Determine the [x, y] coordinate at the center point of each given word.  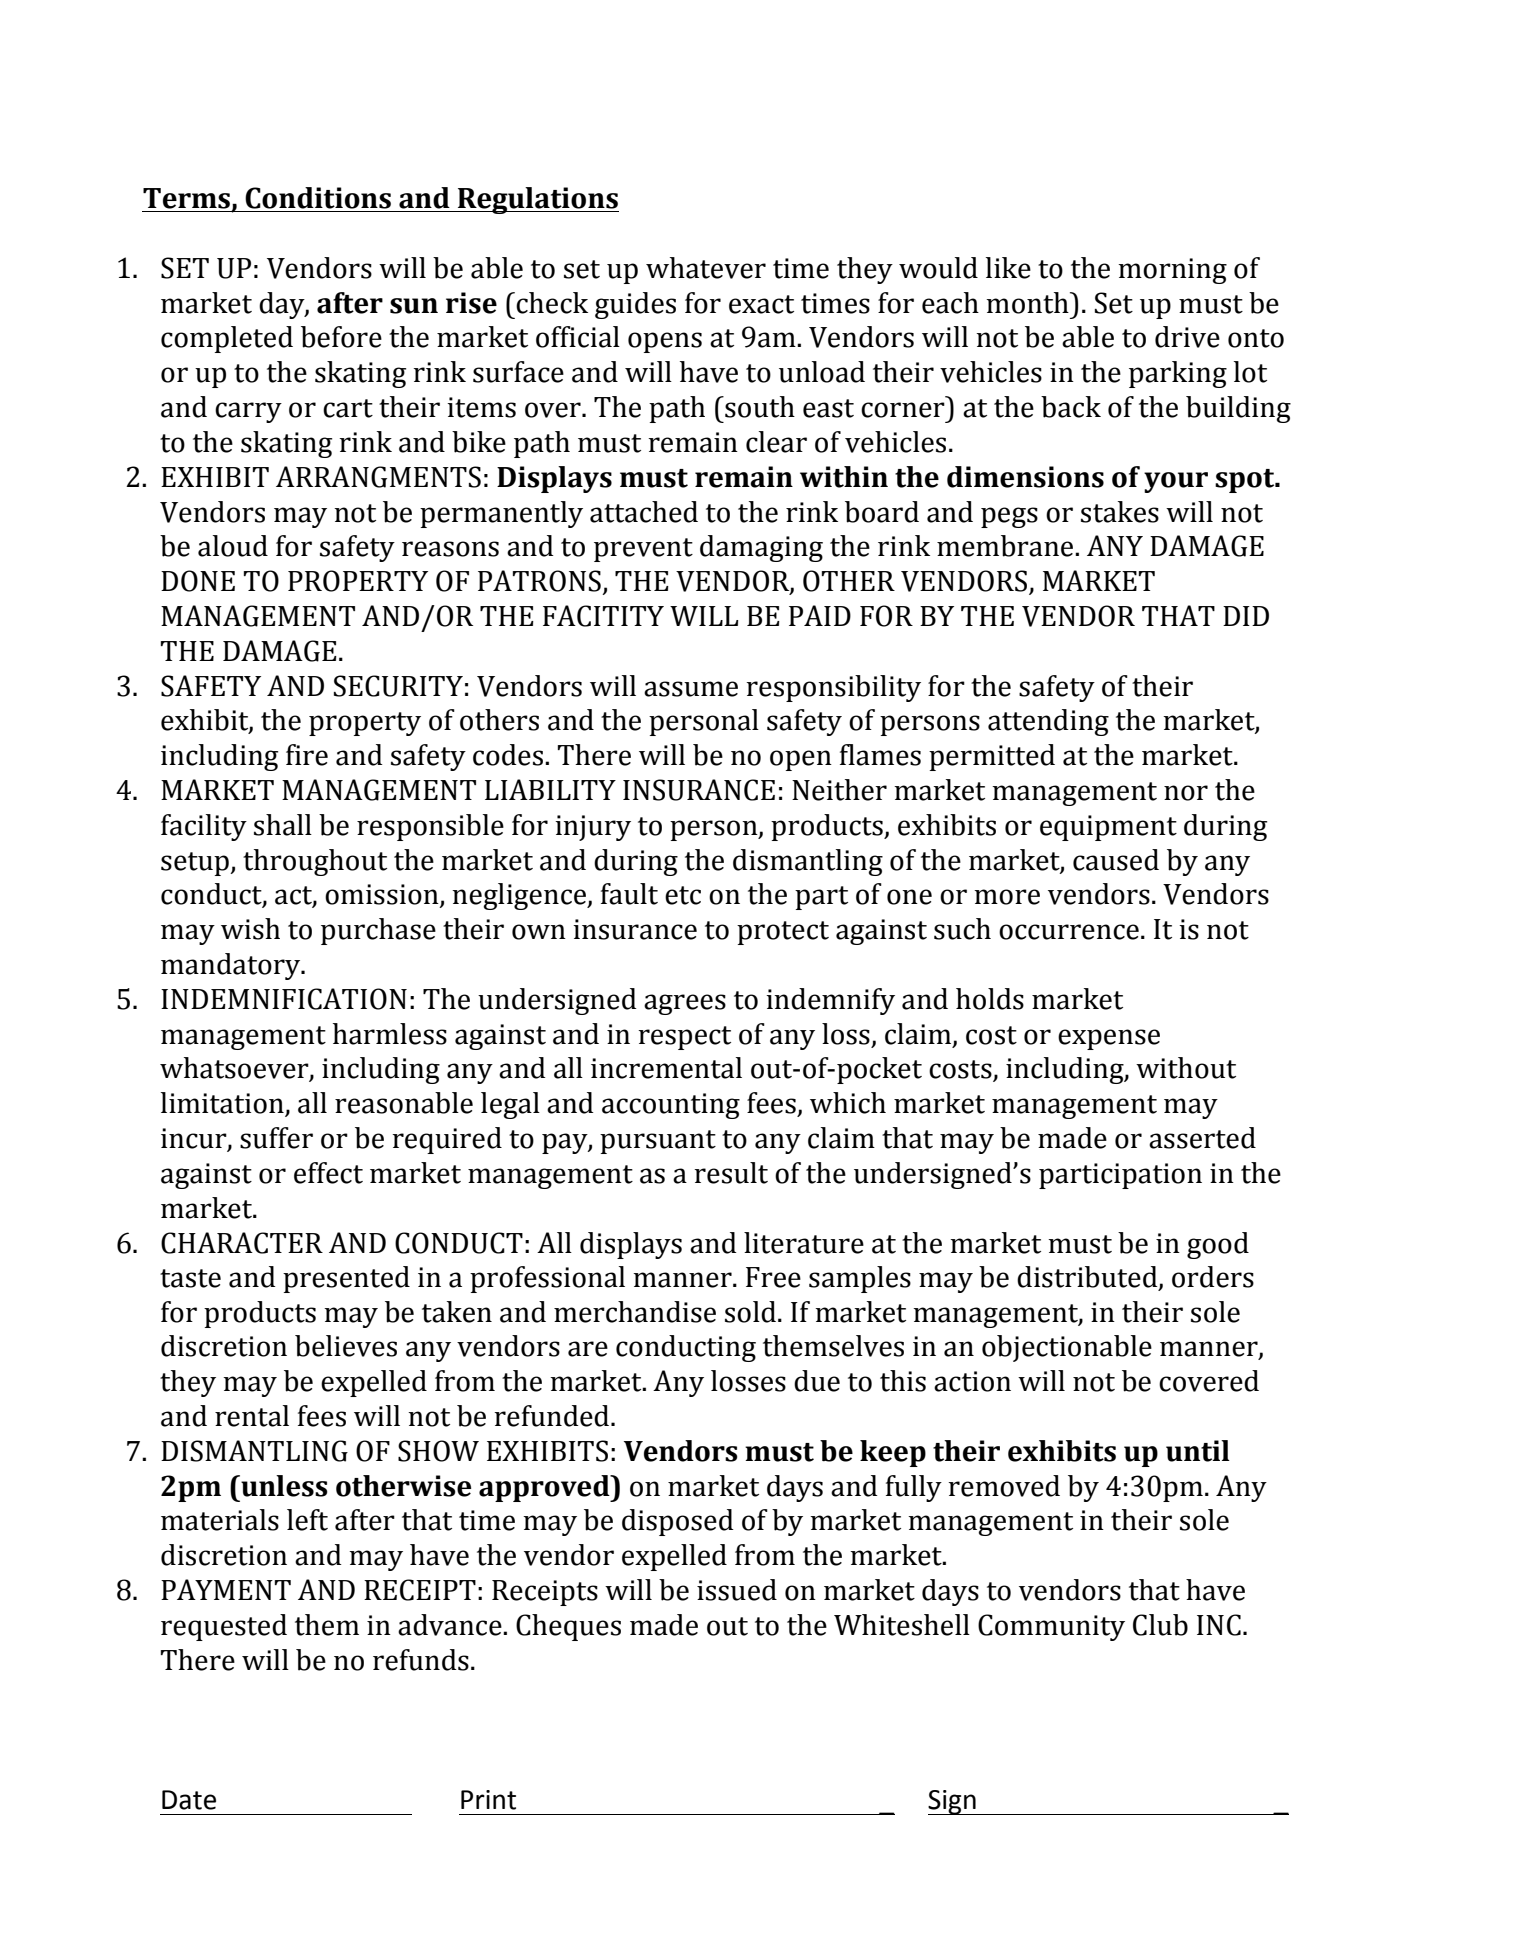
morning [1172, 271]
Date [189, 1800]
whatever [706, 268]
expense [1109, 1039]
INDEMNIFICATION [284, 999]
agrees [685, 1004]
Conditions [318, 198]
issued [737, 1590]
